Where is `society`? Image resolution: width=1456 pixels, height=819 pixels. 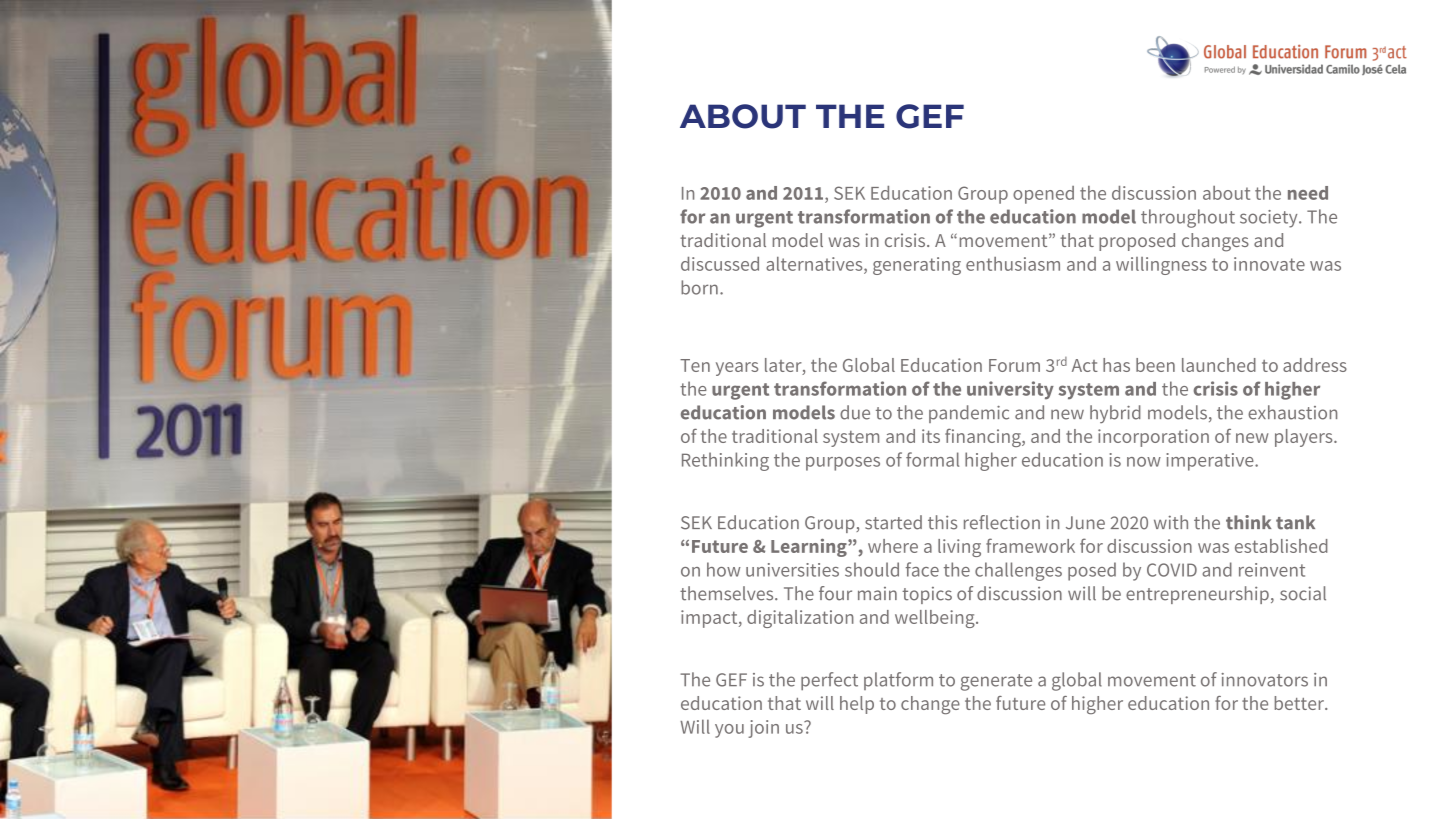 society is located at coordinates (1270, 219).
